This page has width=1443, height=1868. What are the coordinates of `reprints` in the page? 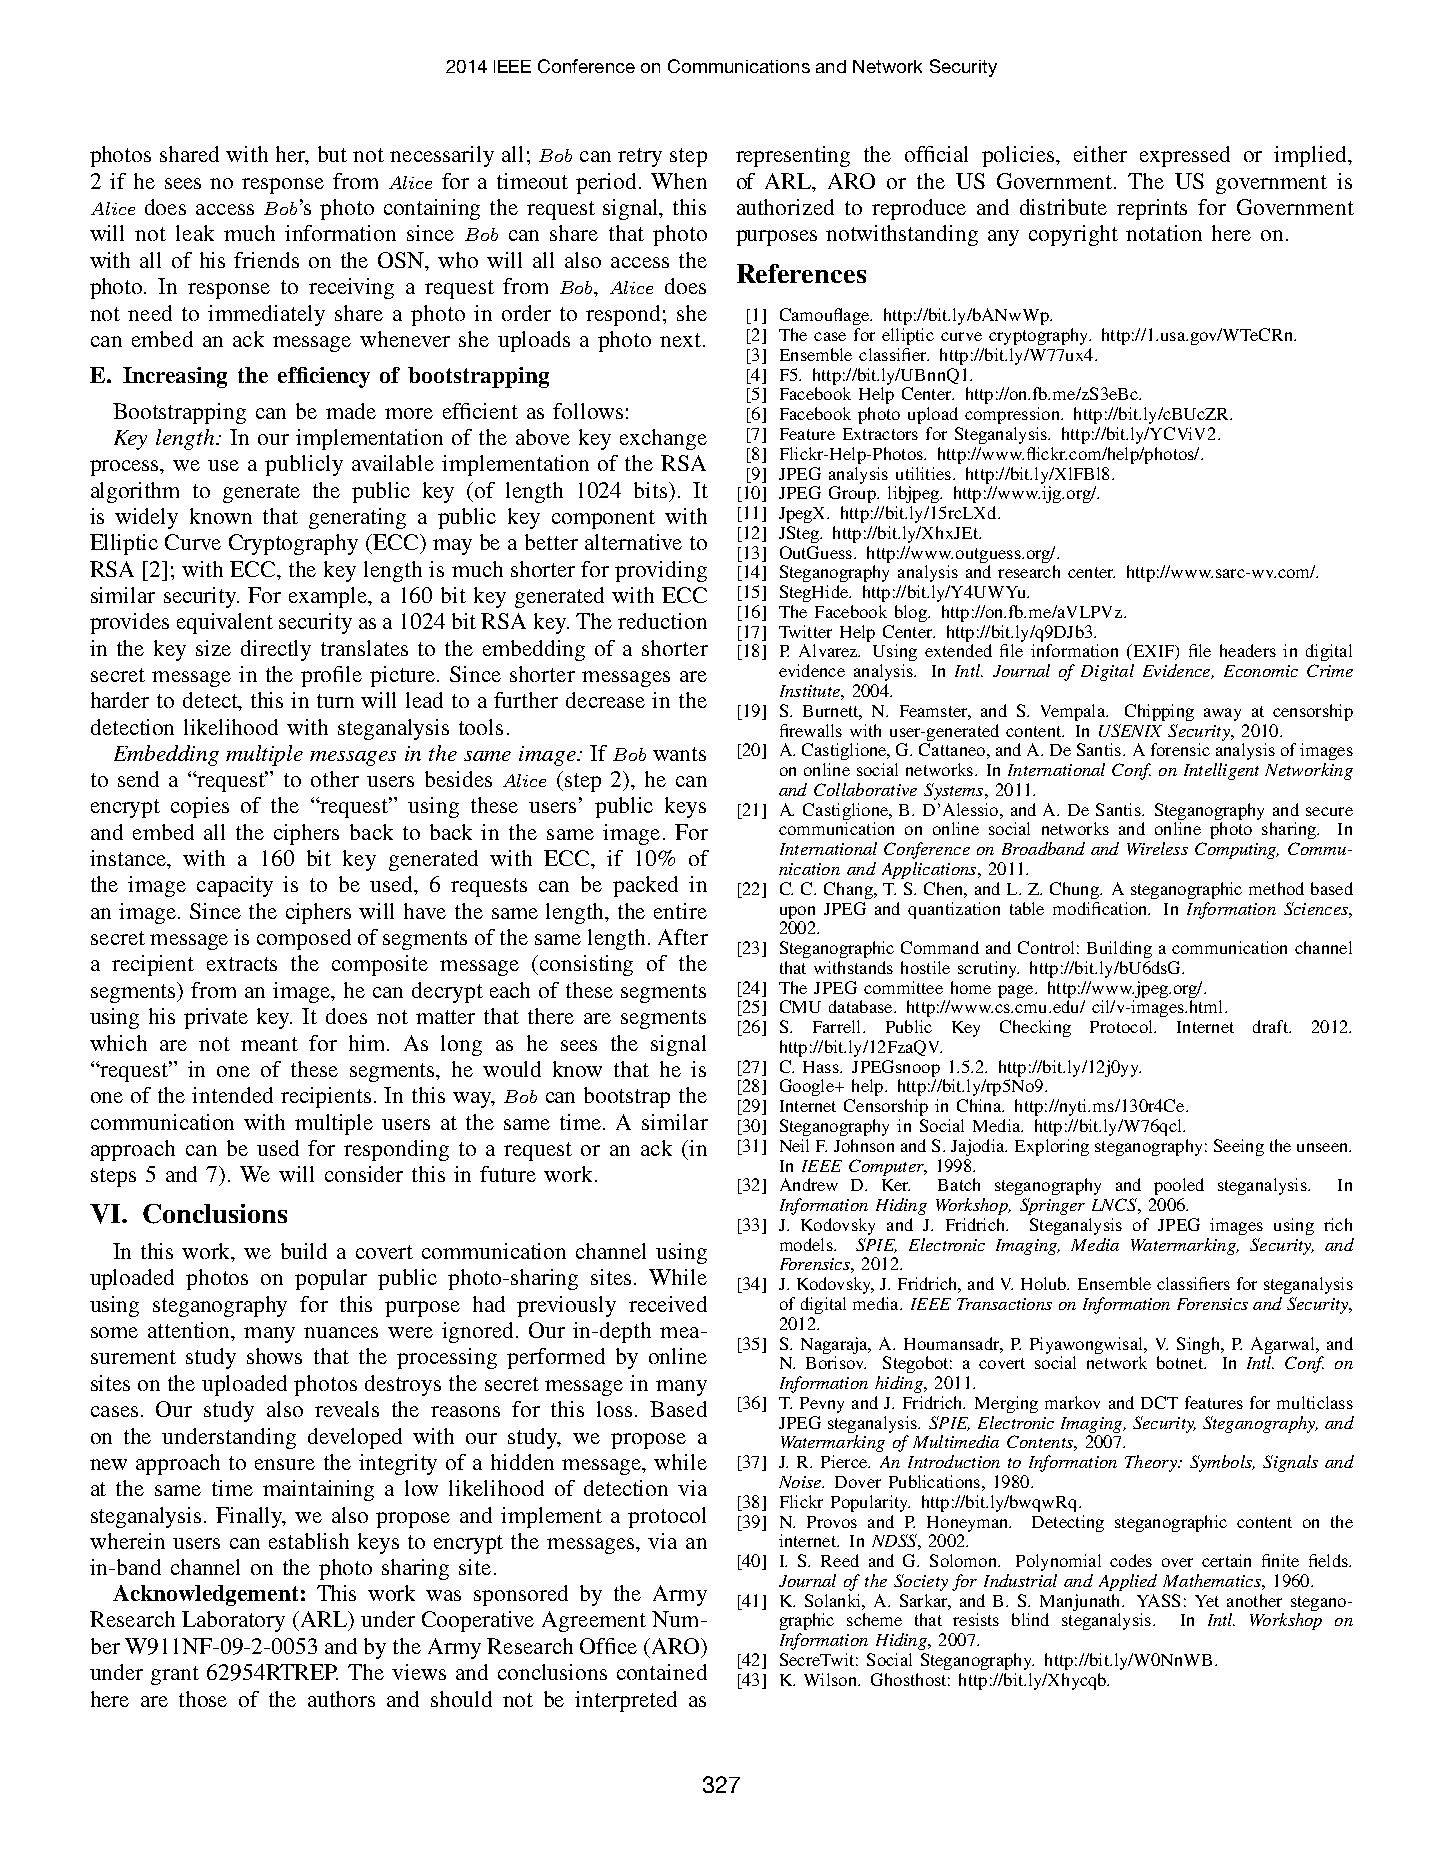 It's located at (1152, 209).
